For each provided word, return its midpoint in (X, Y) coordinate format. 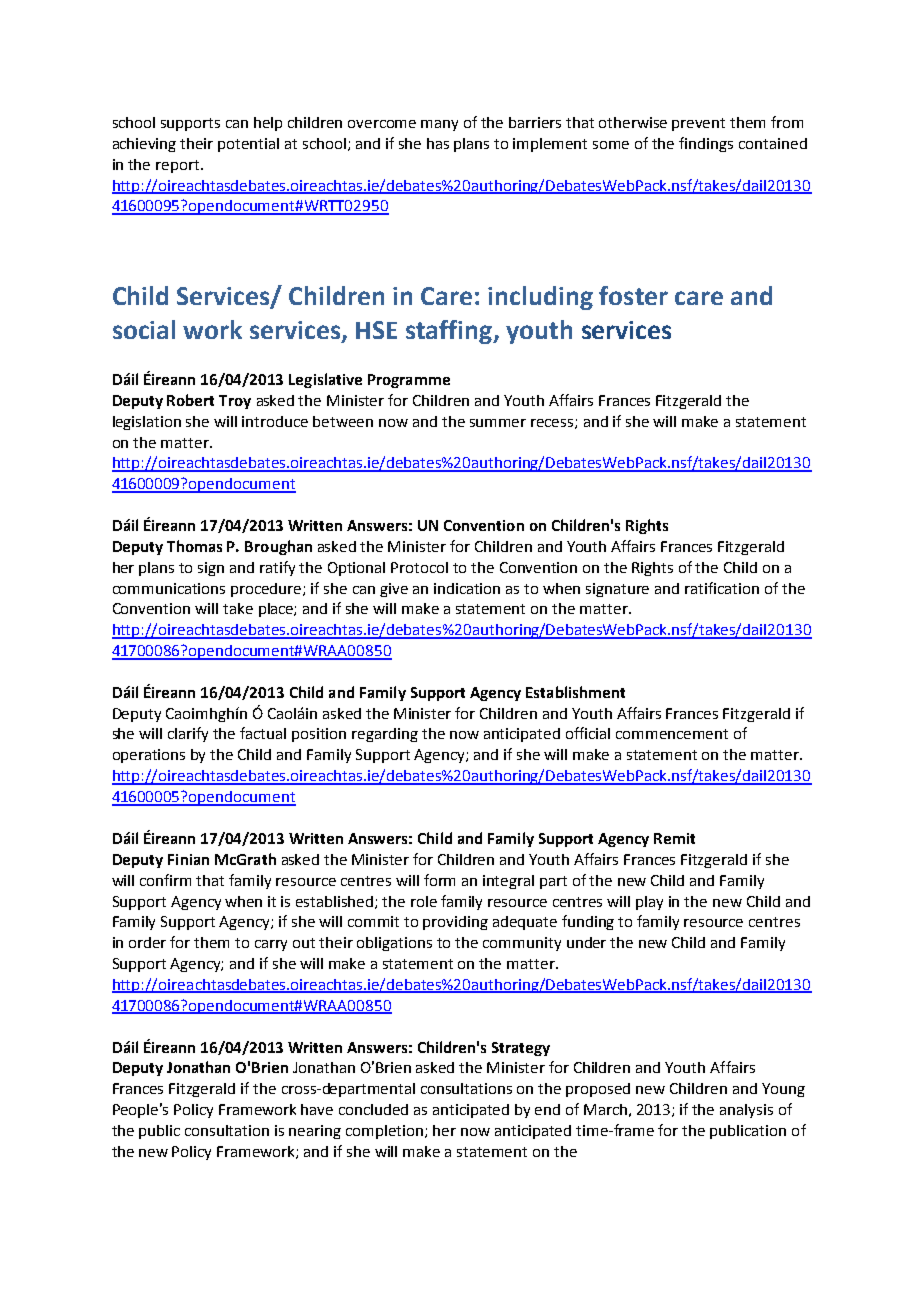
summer (498, 423)
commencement (672, 734)
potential (248, 145)
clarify (188, 734)
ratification (722, 588)
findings (706, 144)
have (317, 1109)
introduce (275, 421)
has (438, 143)
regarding (385, 735)
